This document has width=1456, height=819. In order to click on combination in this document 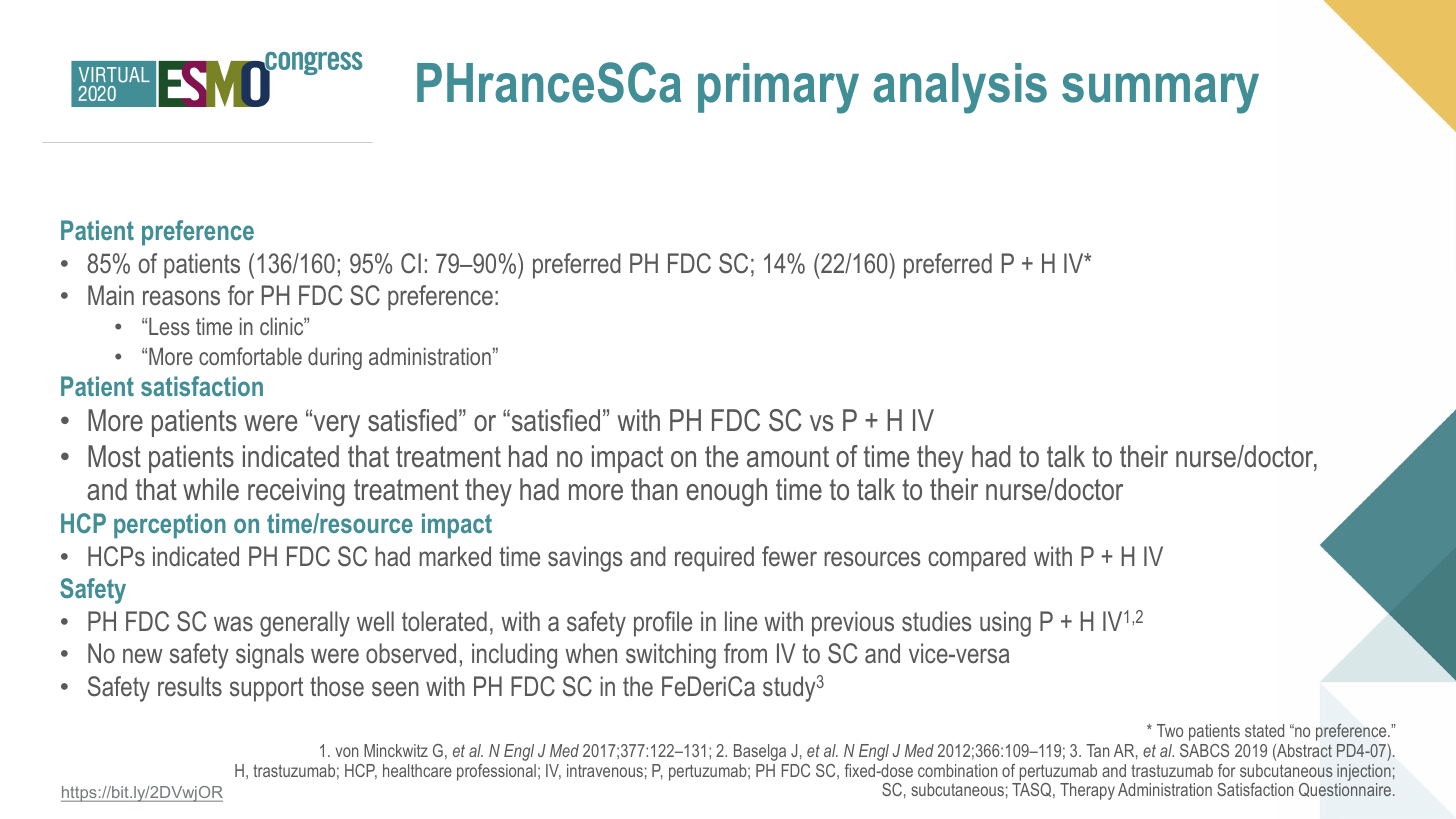, I will do `click(957, 770)`.
